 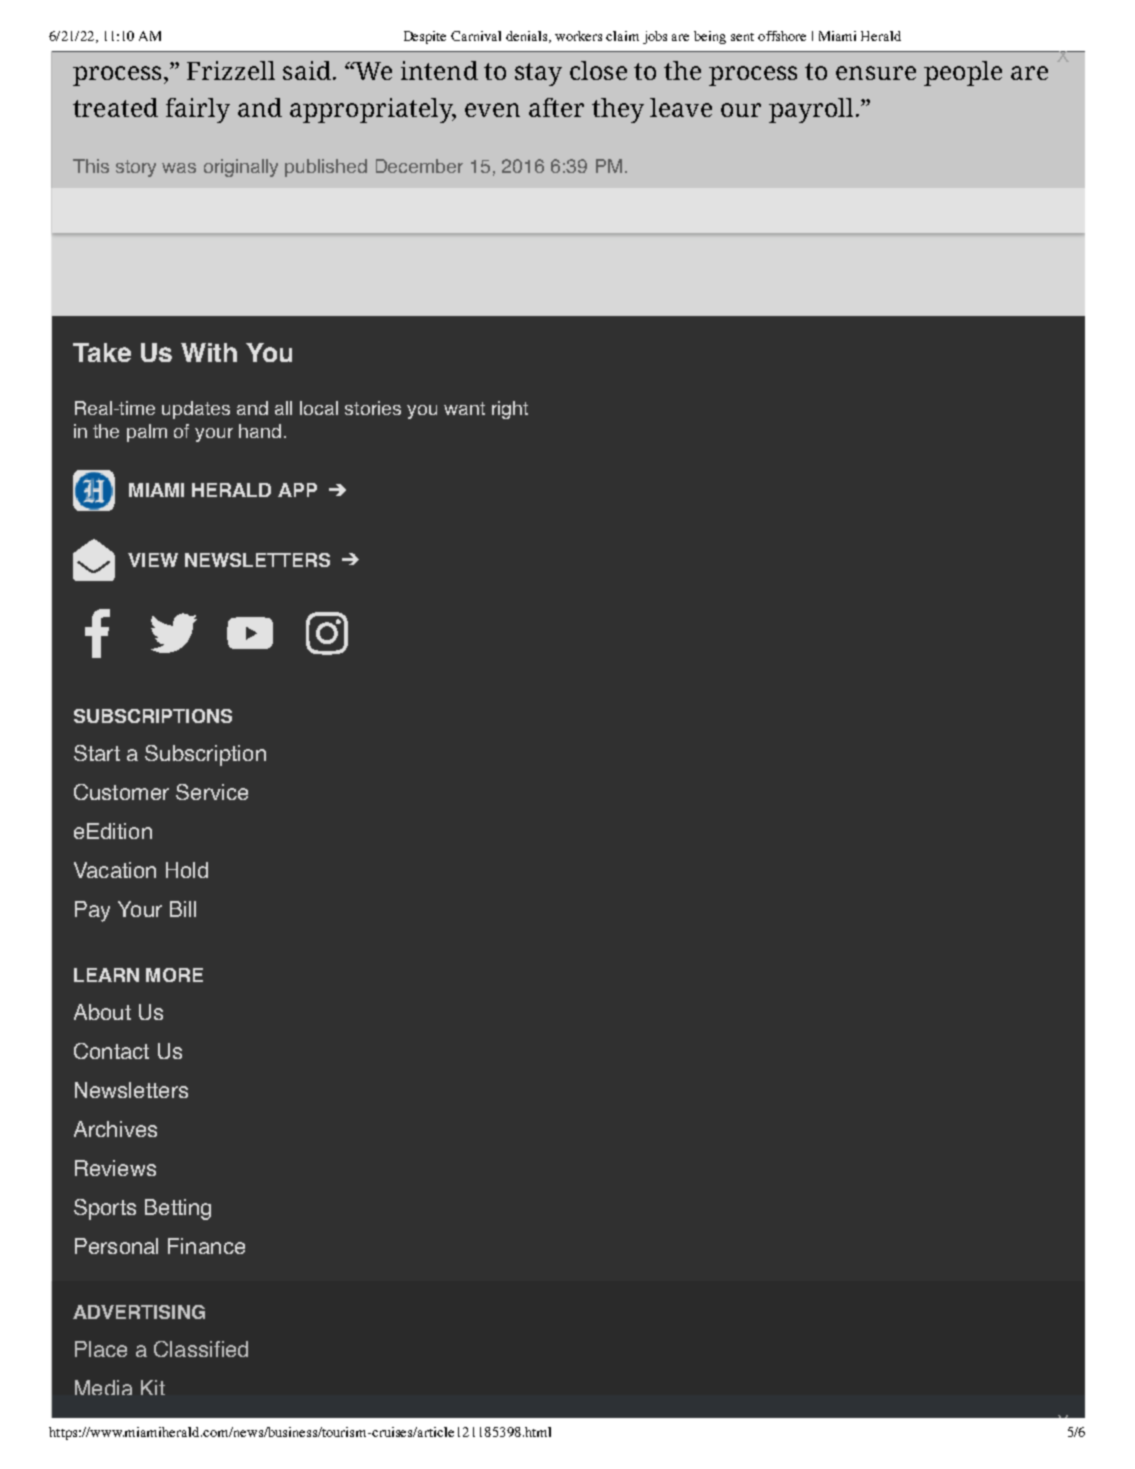 What do you see at coordinates (198, 110) in the screenshot?
I see `fairly` at bounding box center [198, 110].
